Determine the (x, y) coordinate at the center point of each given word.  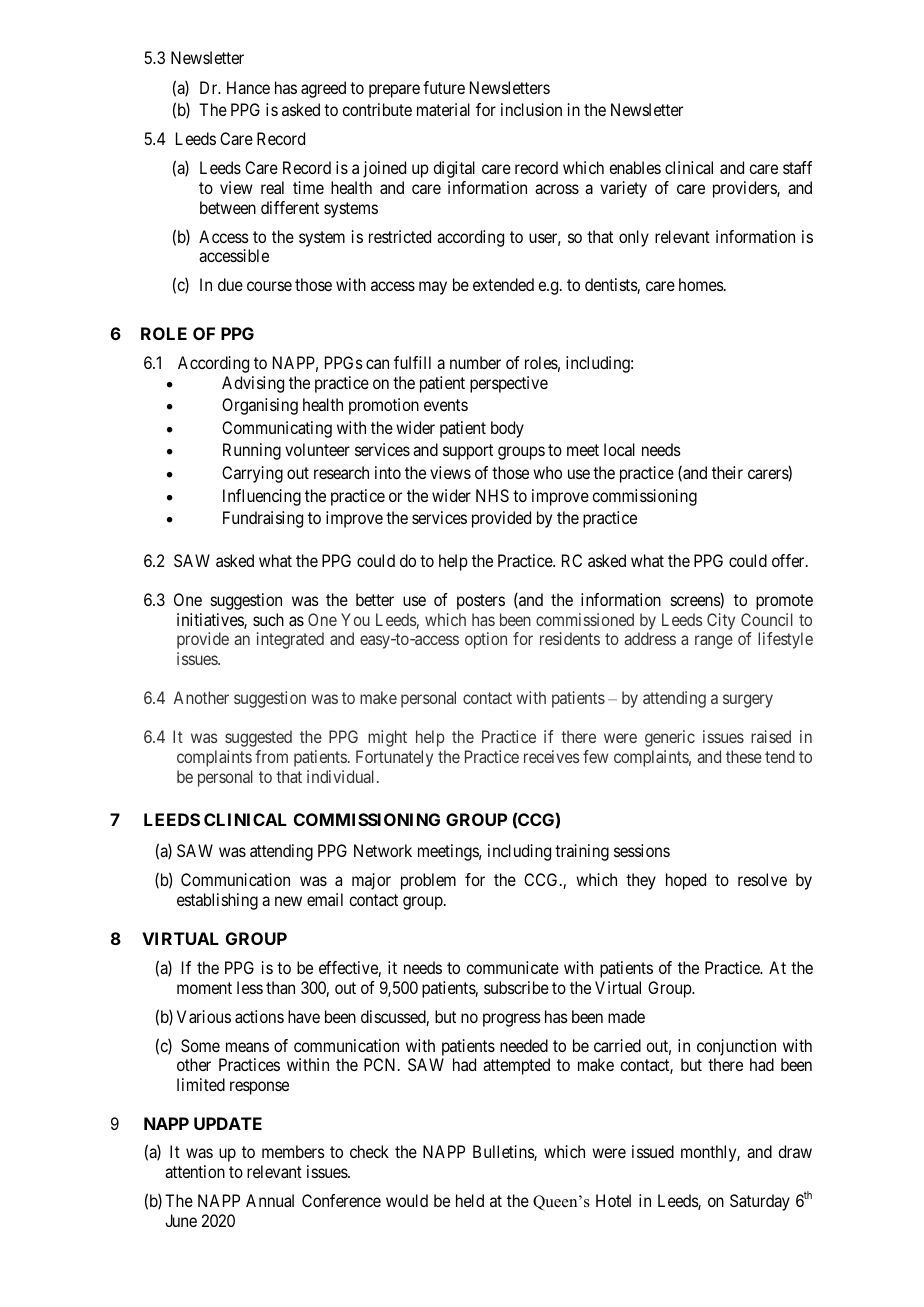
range (714, 642)
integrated (290, 640)
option (486, 640)
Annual (270, 1200)
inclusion (531, 109)
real (272, 187)
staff (797, 167)
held (470, 1200)
